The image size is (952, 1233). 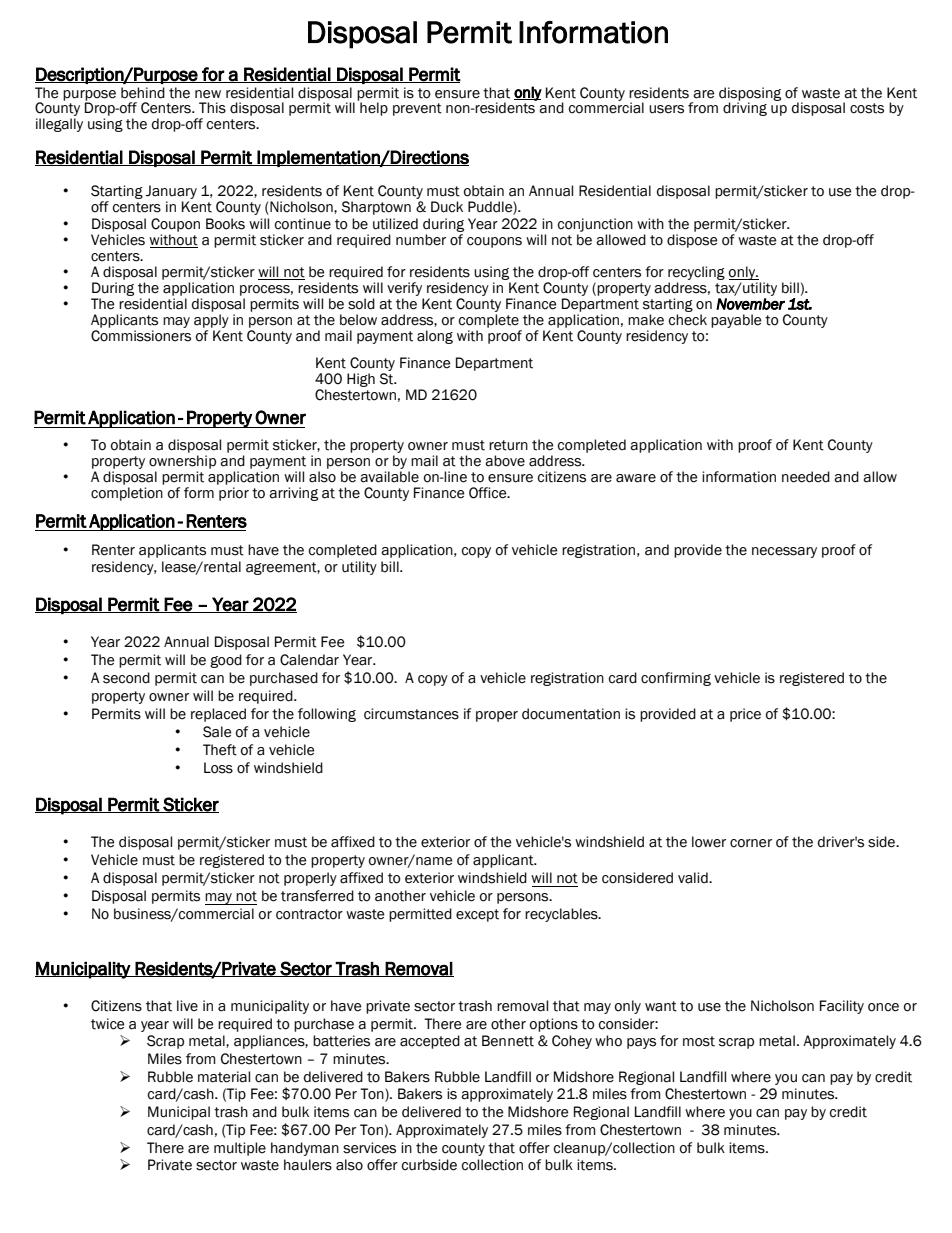 I want to click on Commissioners, so click(x=141, y=336).
